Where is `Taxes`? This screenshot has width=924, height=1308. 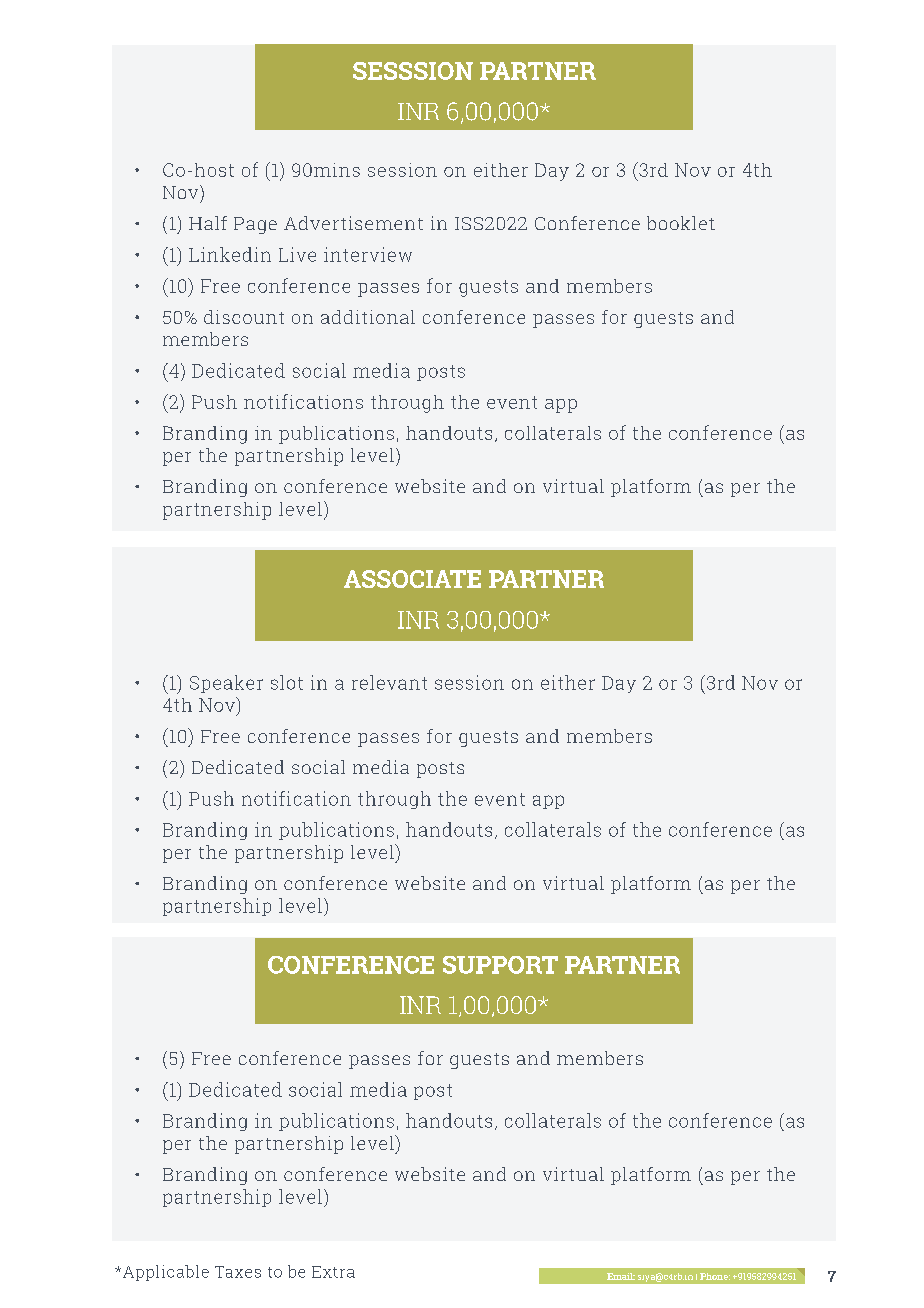
Taxes is located at coordinates (238, 1272).
